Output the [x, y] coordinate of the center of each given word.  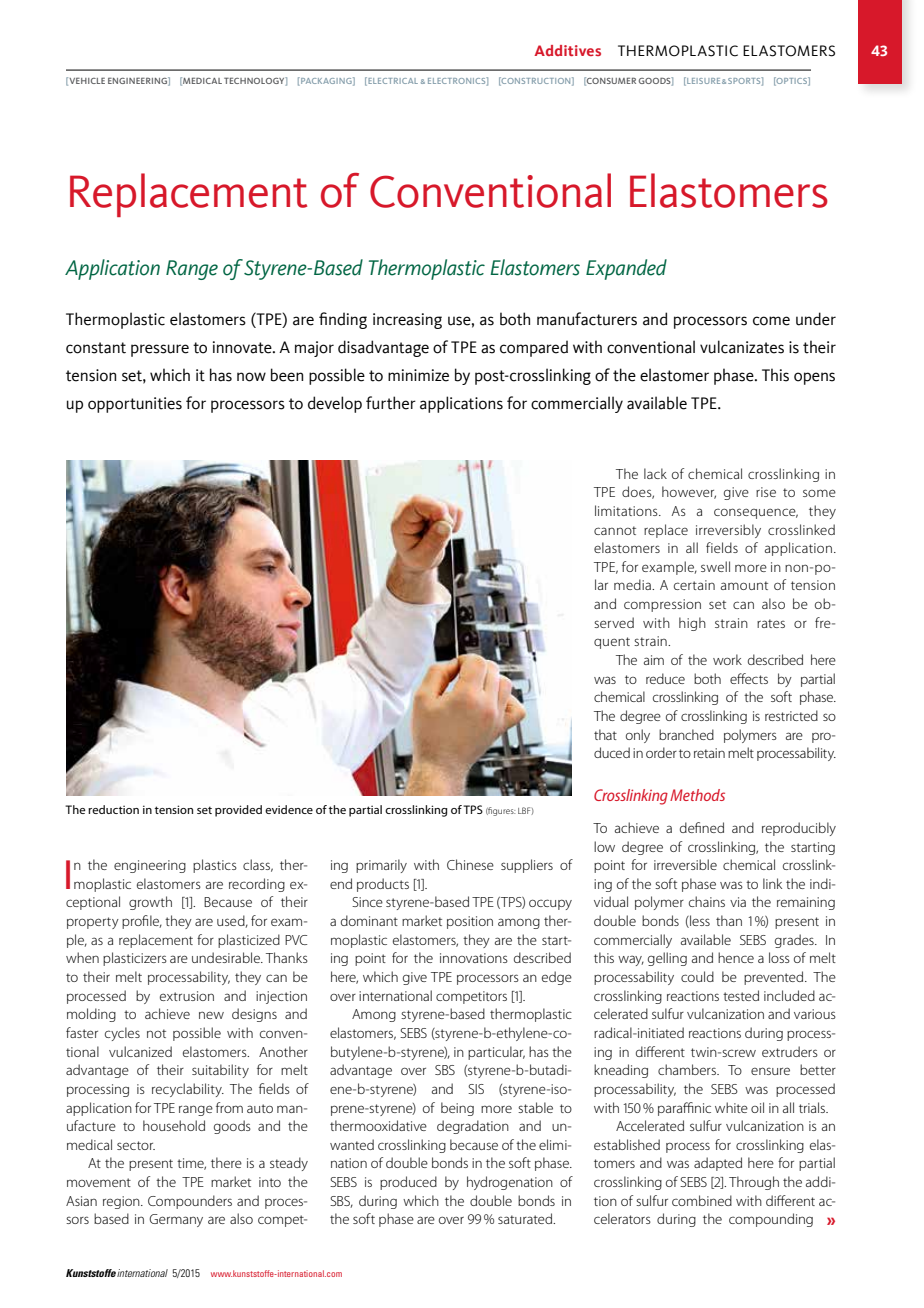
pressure [160, 350]
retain [709, 753]
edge [557, 978]
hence [736, 957]
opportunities [135, 405]
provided [238, 811]
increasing [407, 321]
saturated [526, 1218]
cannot [615, 530]
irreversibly [728, 531]
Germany [176, 1220]
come [771, 321]
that [605, 734]
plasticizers [135, 959]
